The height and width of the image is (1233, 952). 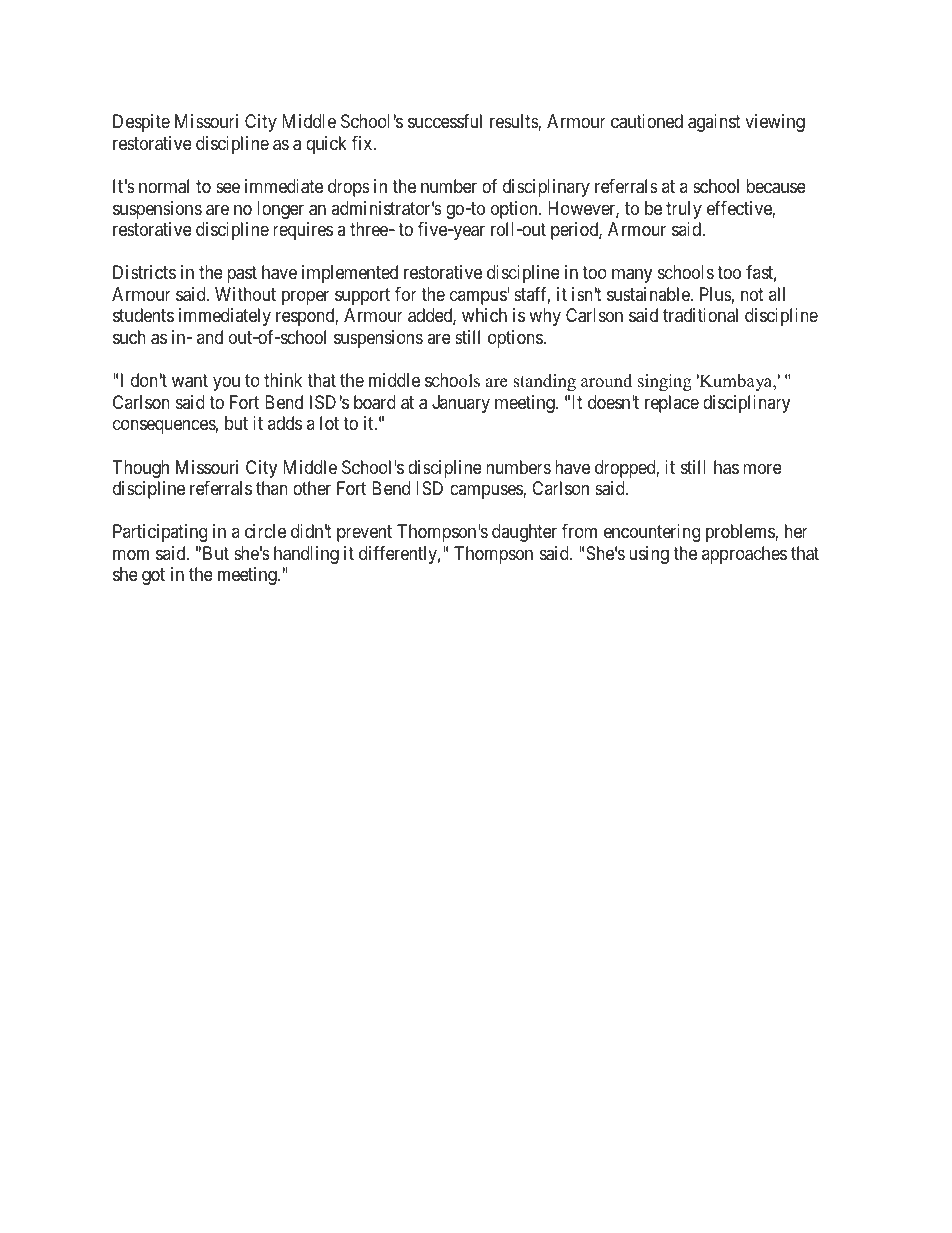 What do you see at coordinates (744, 555) in the image?
I see `approaches` at bounding box center [744, 555].
